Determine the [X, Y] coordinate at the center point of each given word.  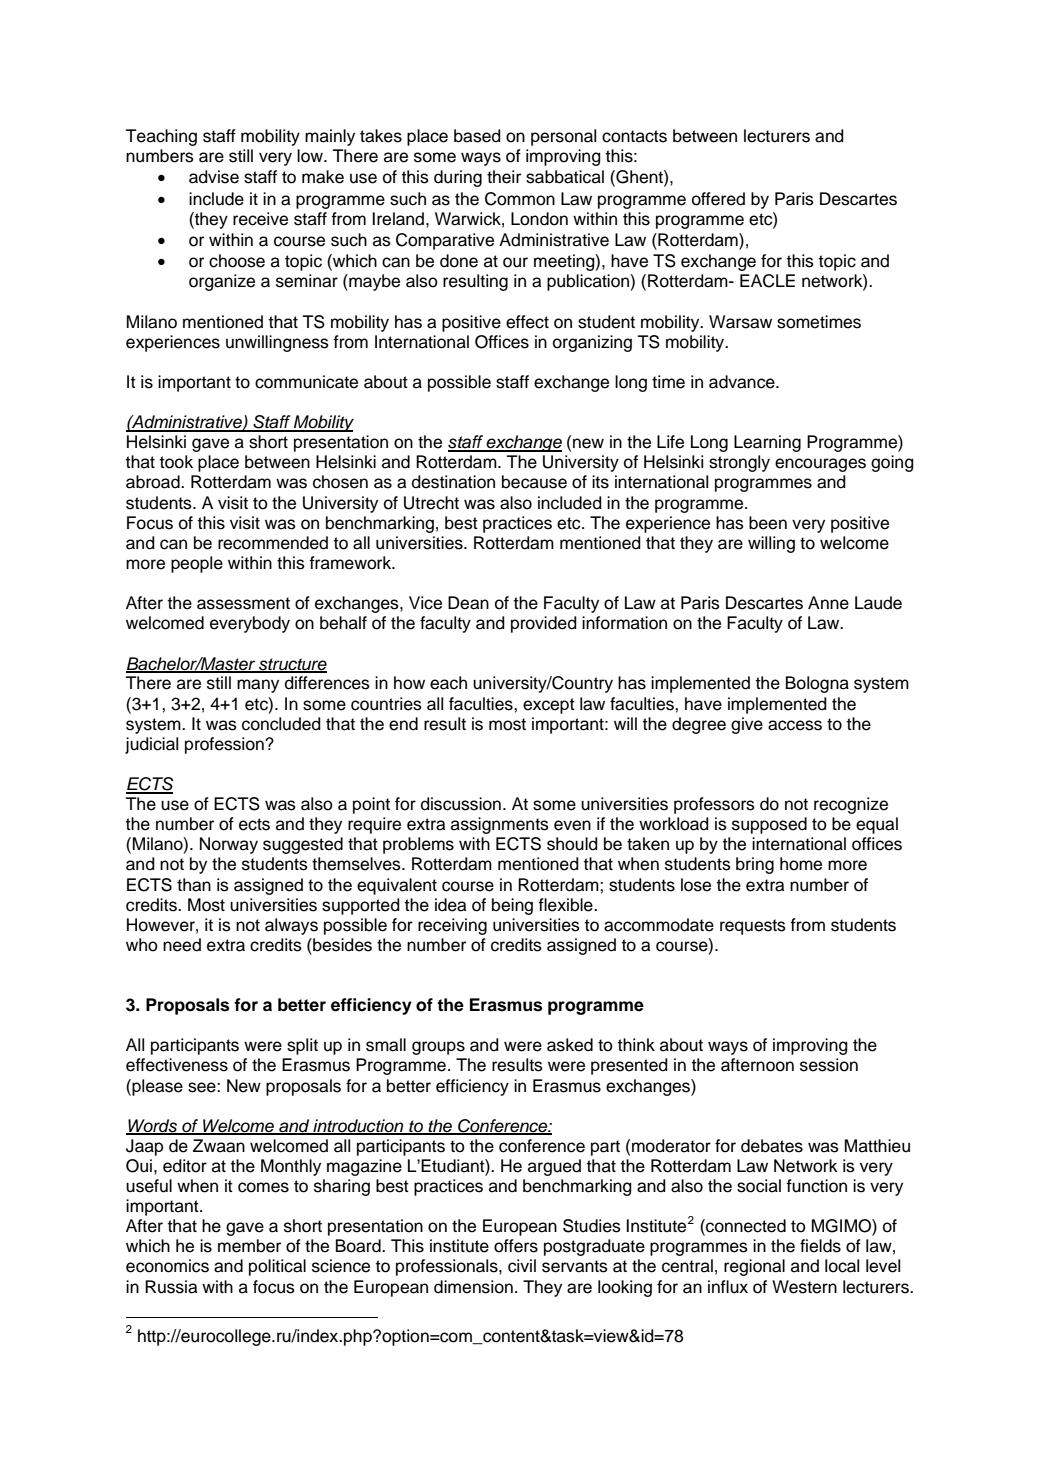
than [194, 885]
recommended [273, 543]
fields [820, 1246]
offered [718, 199]
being [512, 906]
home [801, 864]
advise [214, 177]
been [768, 523]
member [249, 1246]
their [504, 177]
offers [516, 1246]
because [534, 482]
